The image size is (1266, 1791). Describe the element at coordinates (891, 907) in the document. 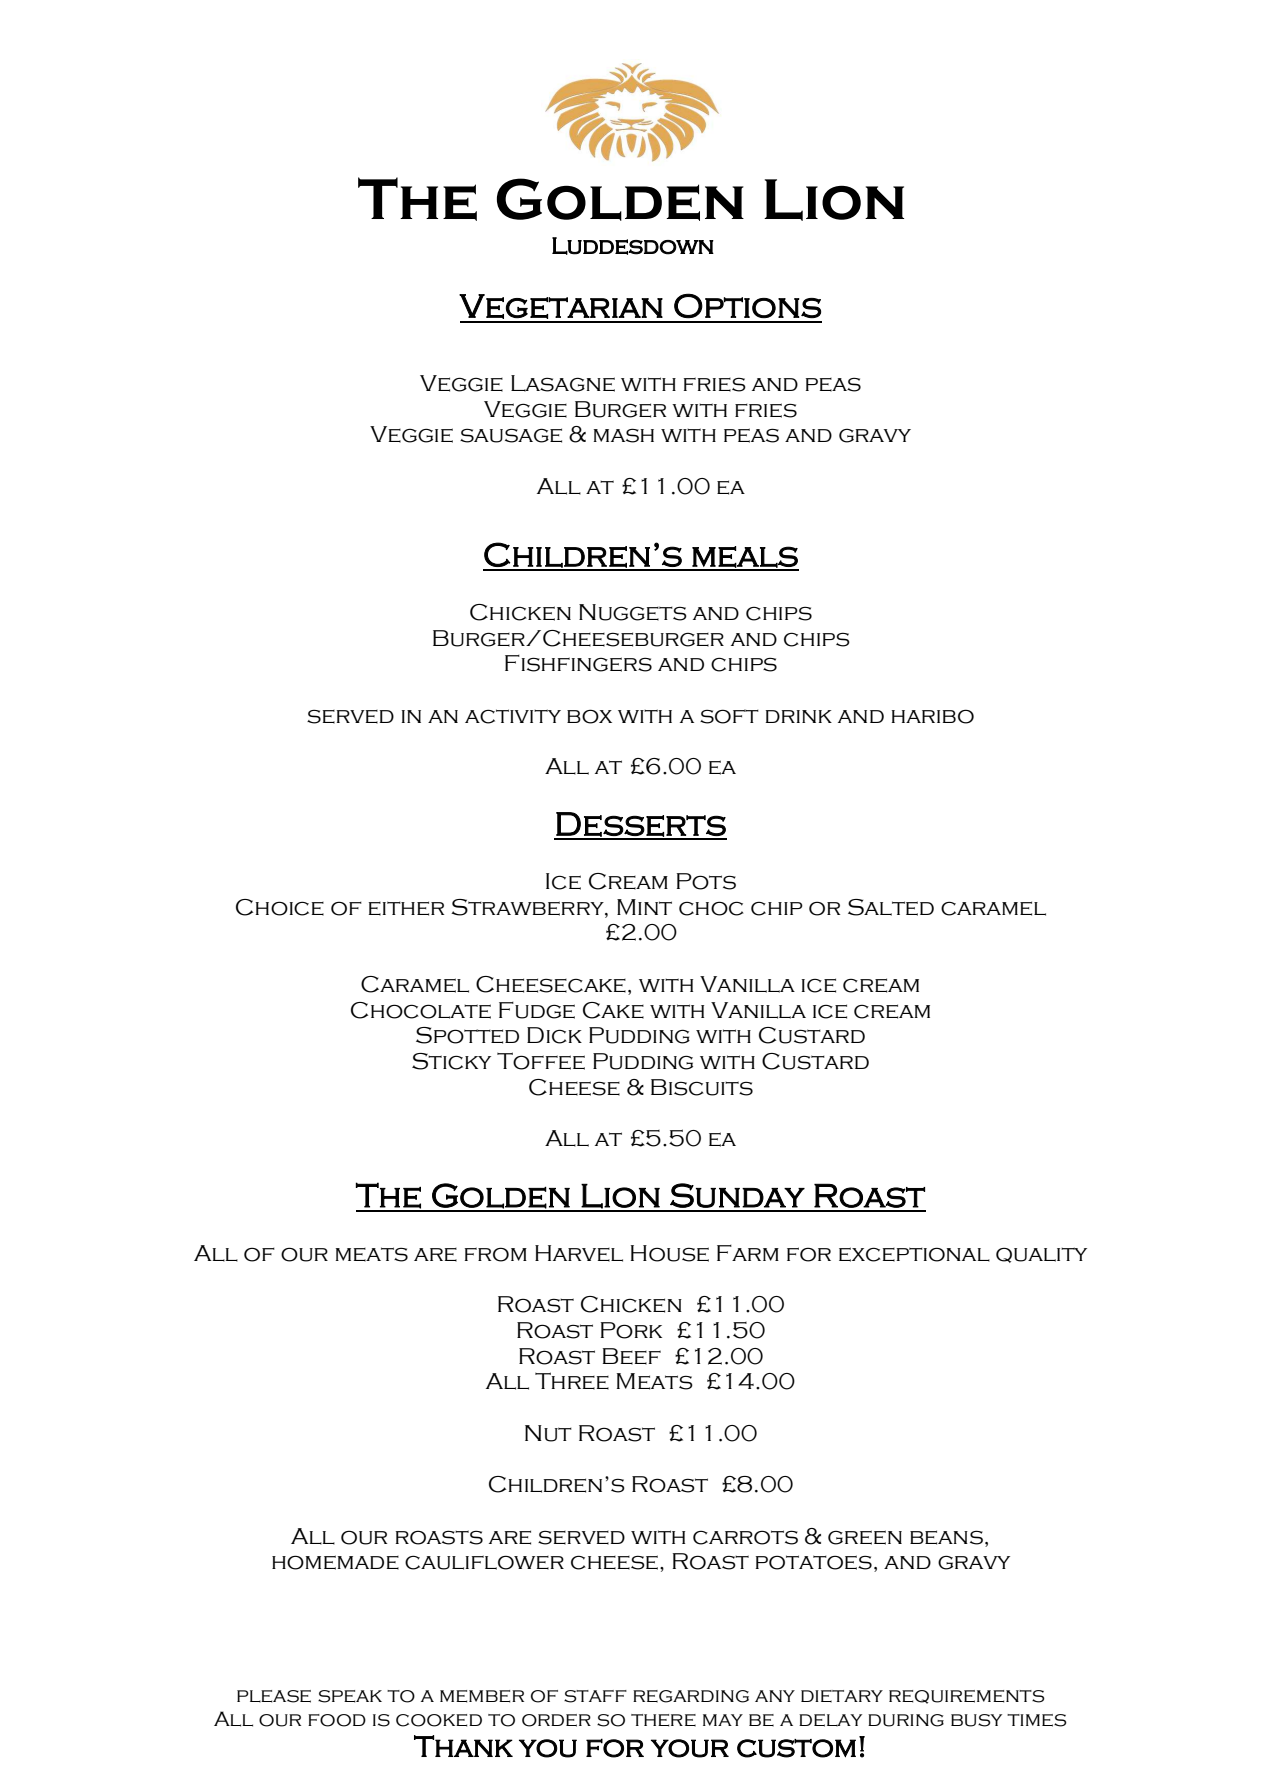

I see `Salted` at that location.
